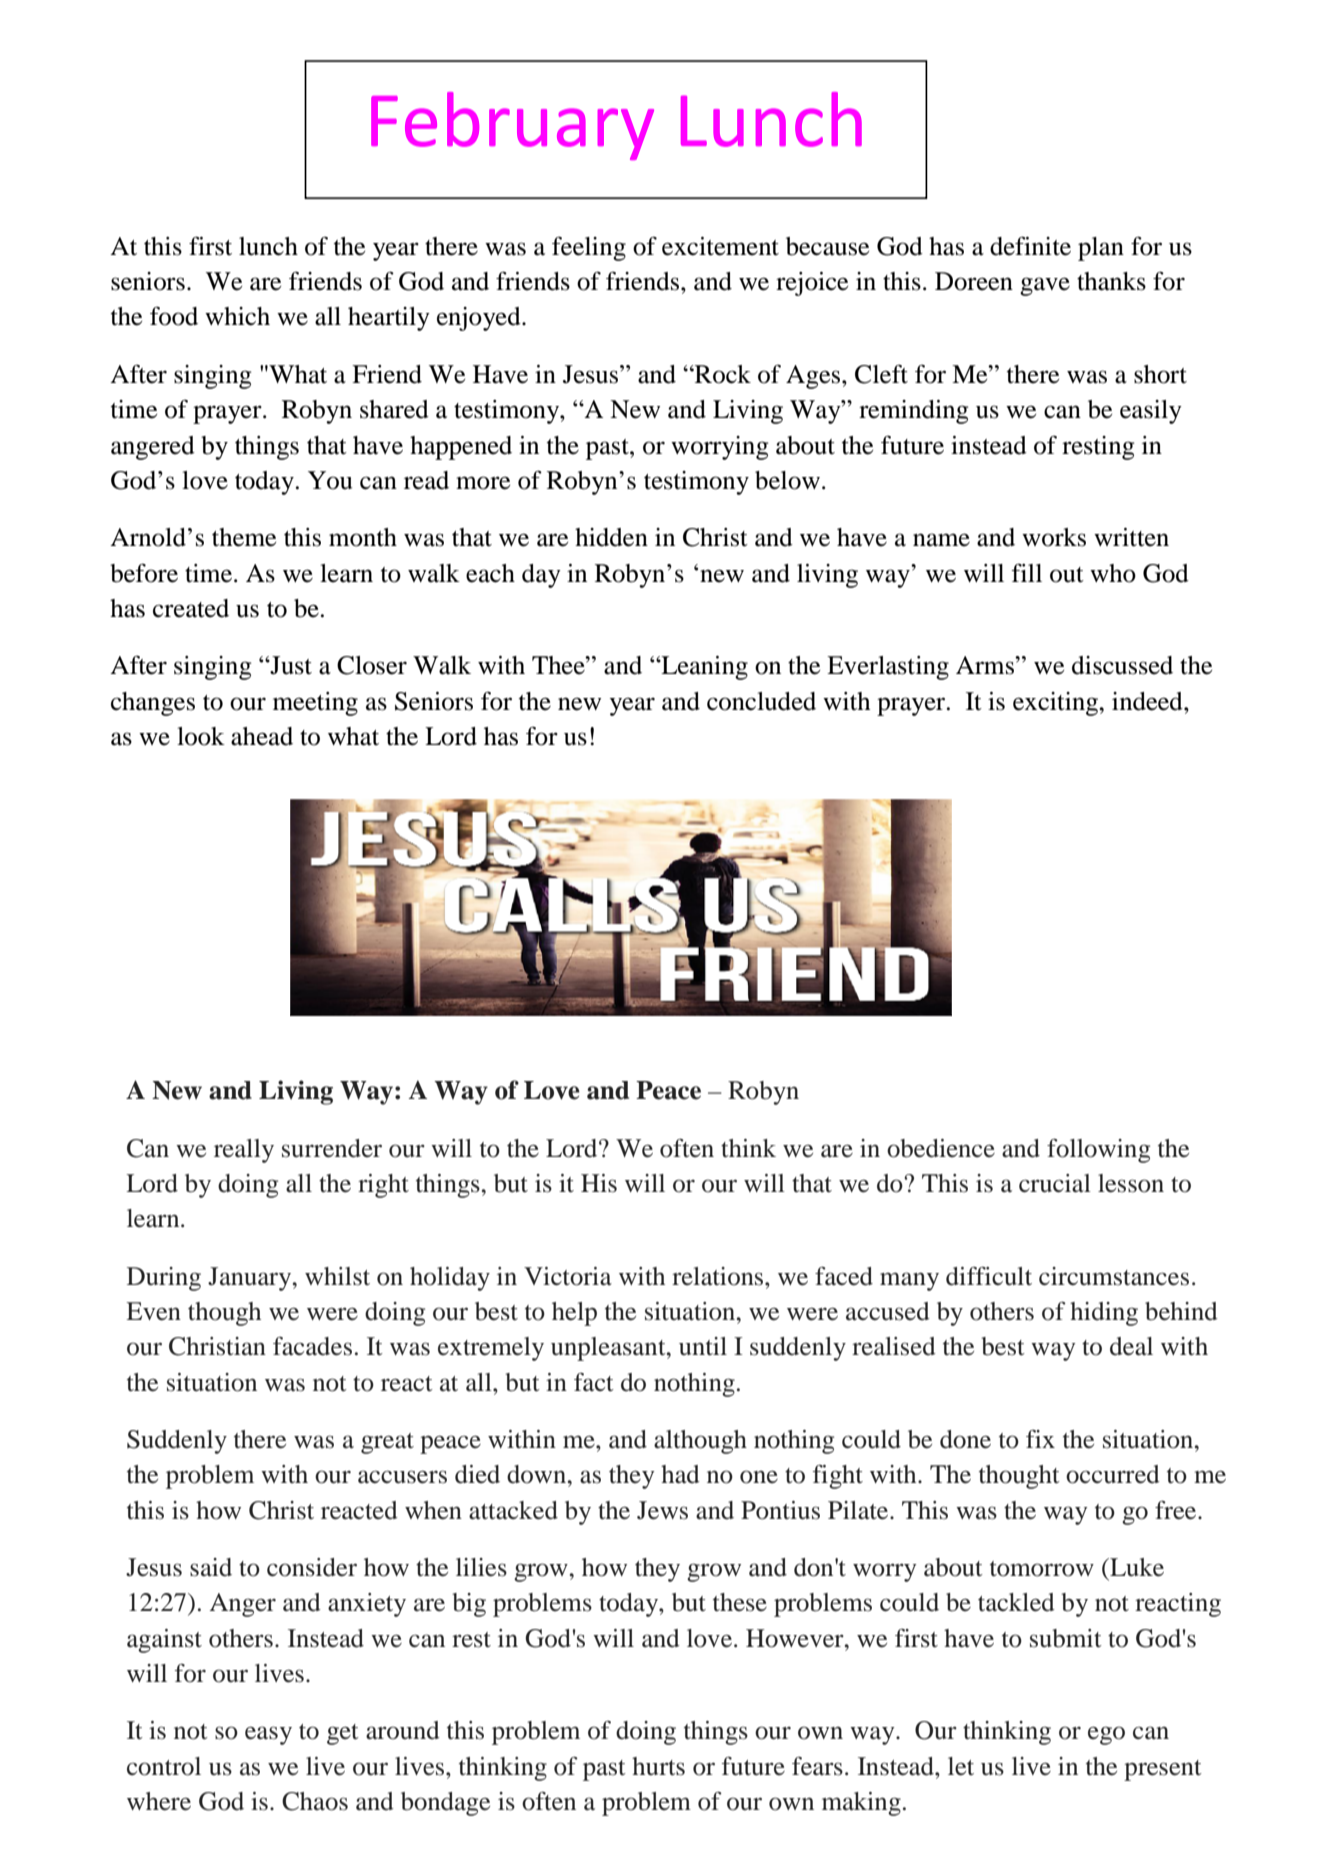 Image resolution: width=1323 pixels, height=1872 pixels. I want to click on hurts, so click(658, 1766).
